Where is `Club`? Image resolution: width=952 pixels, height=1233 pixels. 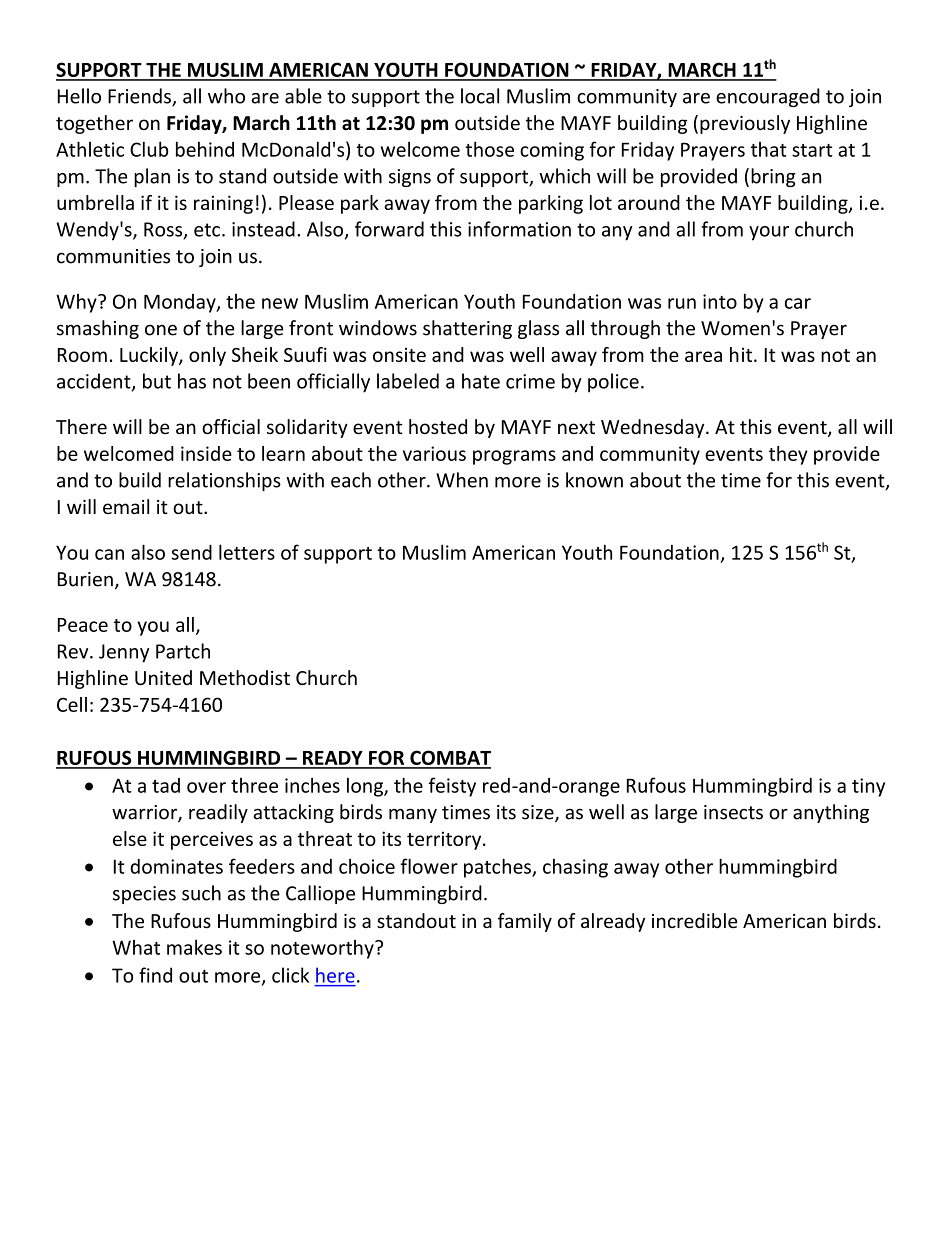 Club is located at coordinates (149, 149).
